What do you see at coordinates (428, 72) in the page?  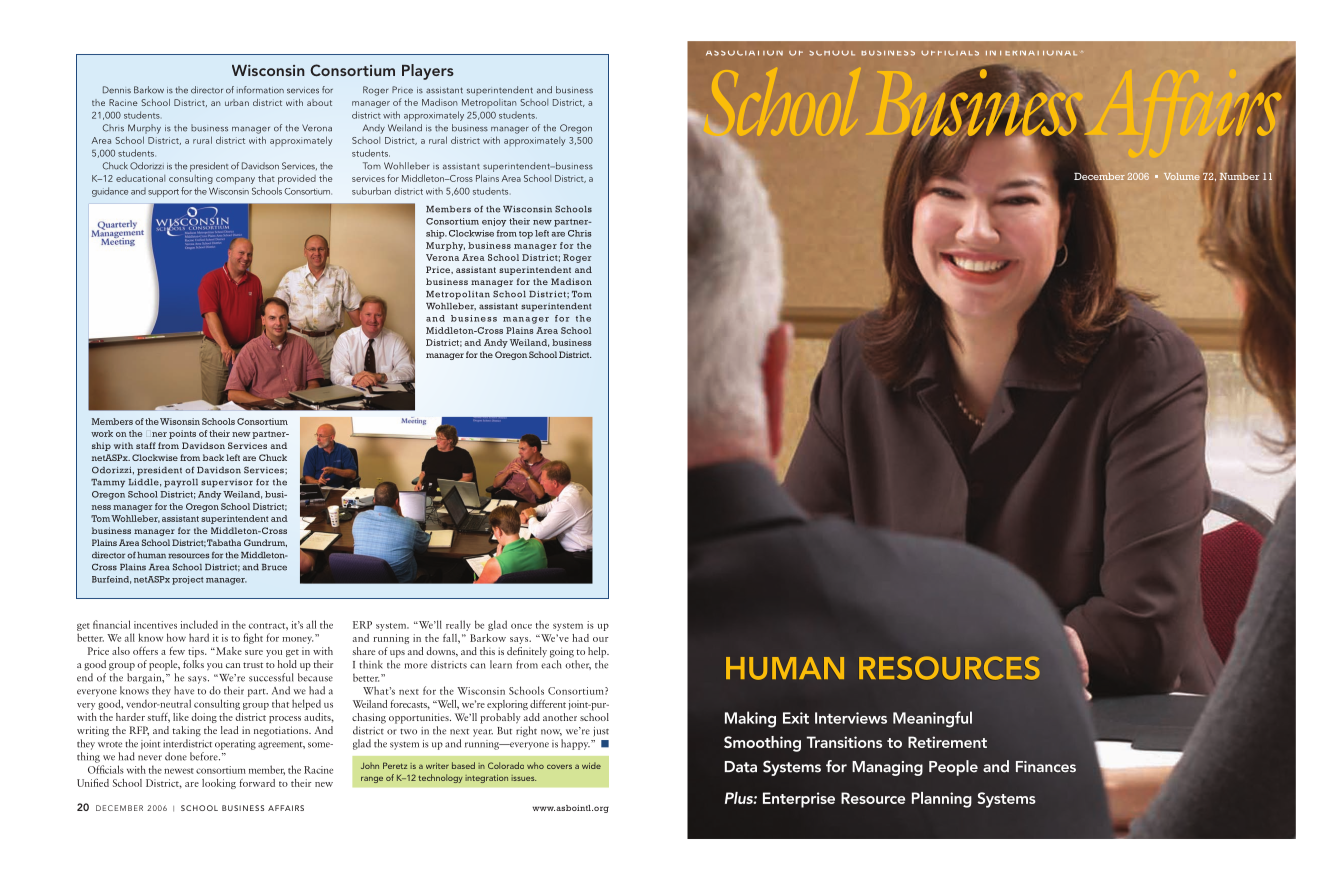 I see `Players` at bounding box center [428, 72].
